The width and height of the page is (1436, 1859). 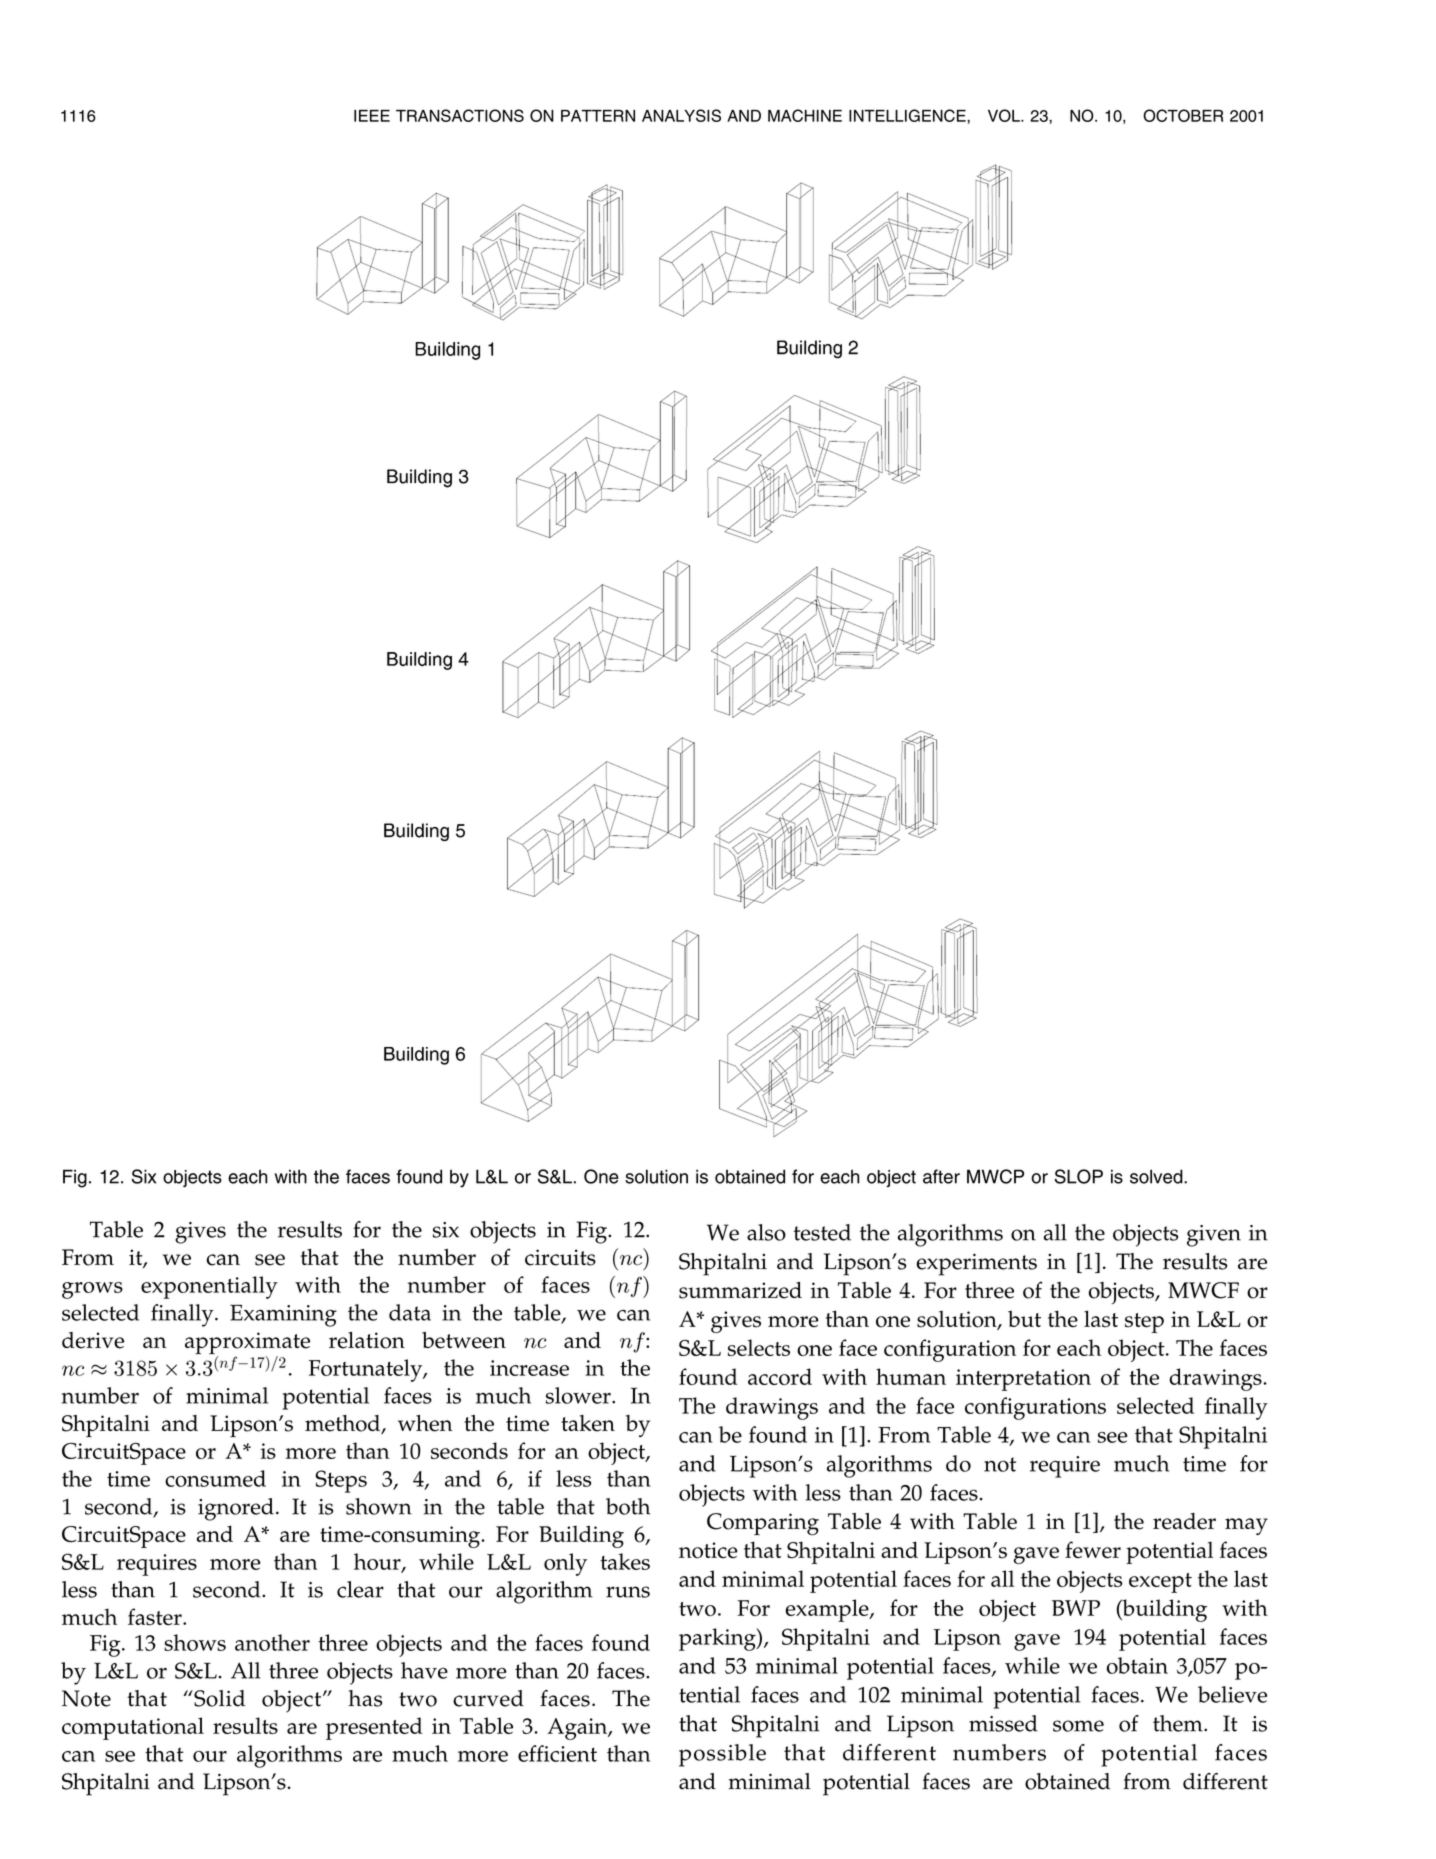 I want to click on exponentially, so click(x=209, y=1287).
